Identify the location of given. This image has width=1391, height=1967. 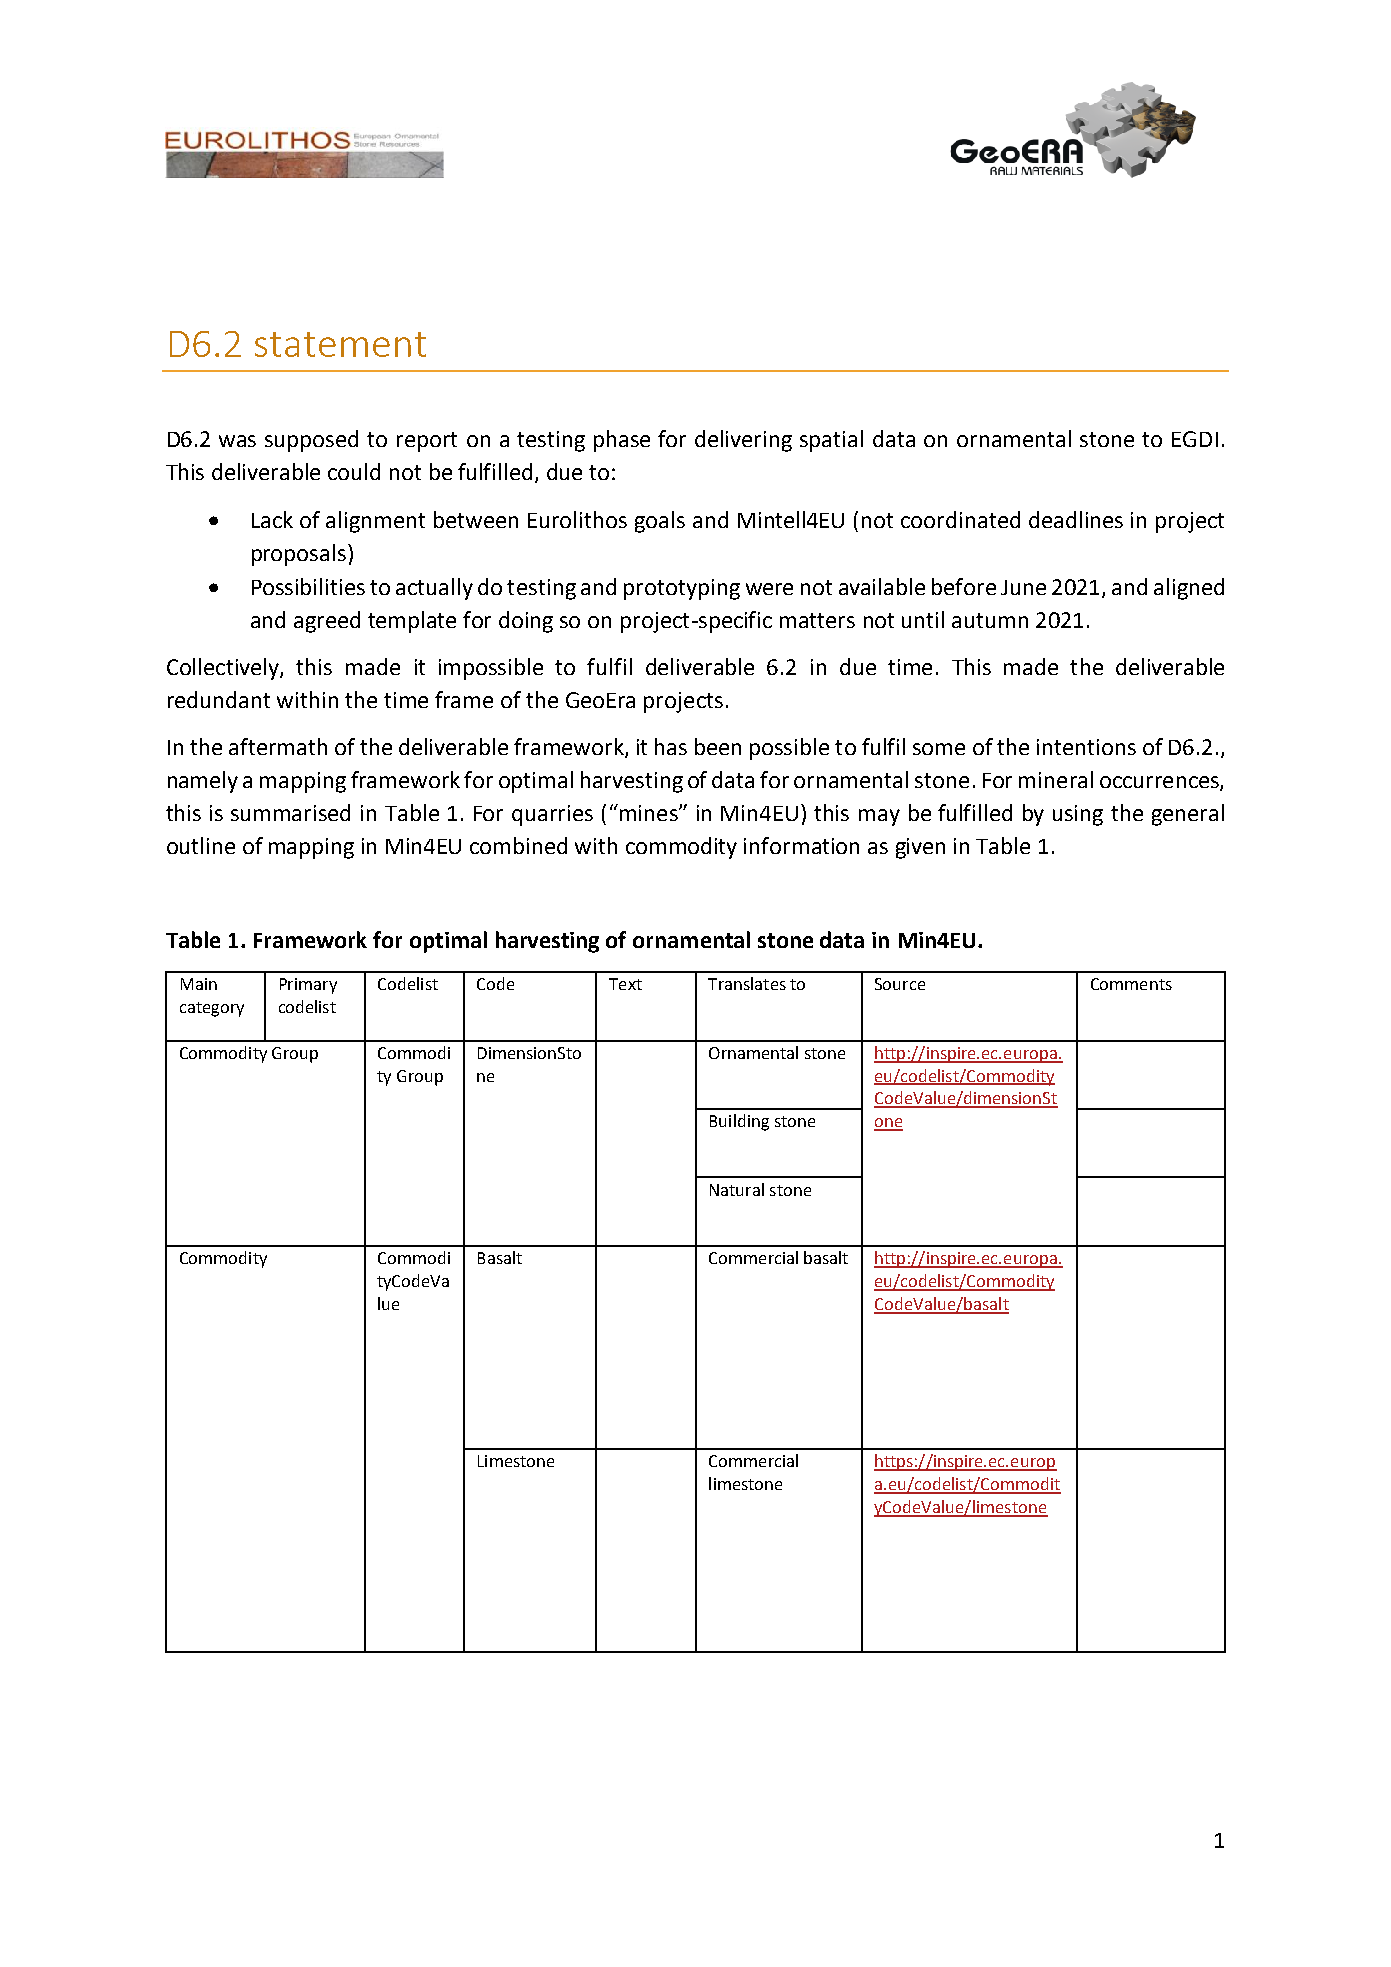
(920, 848).
